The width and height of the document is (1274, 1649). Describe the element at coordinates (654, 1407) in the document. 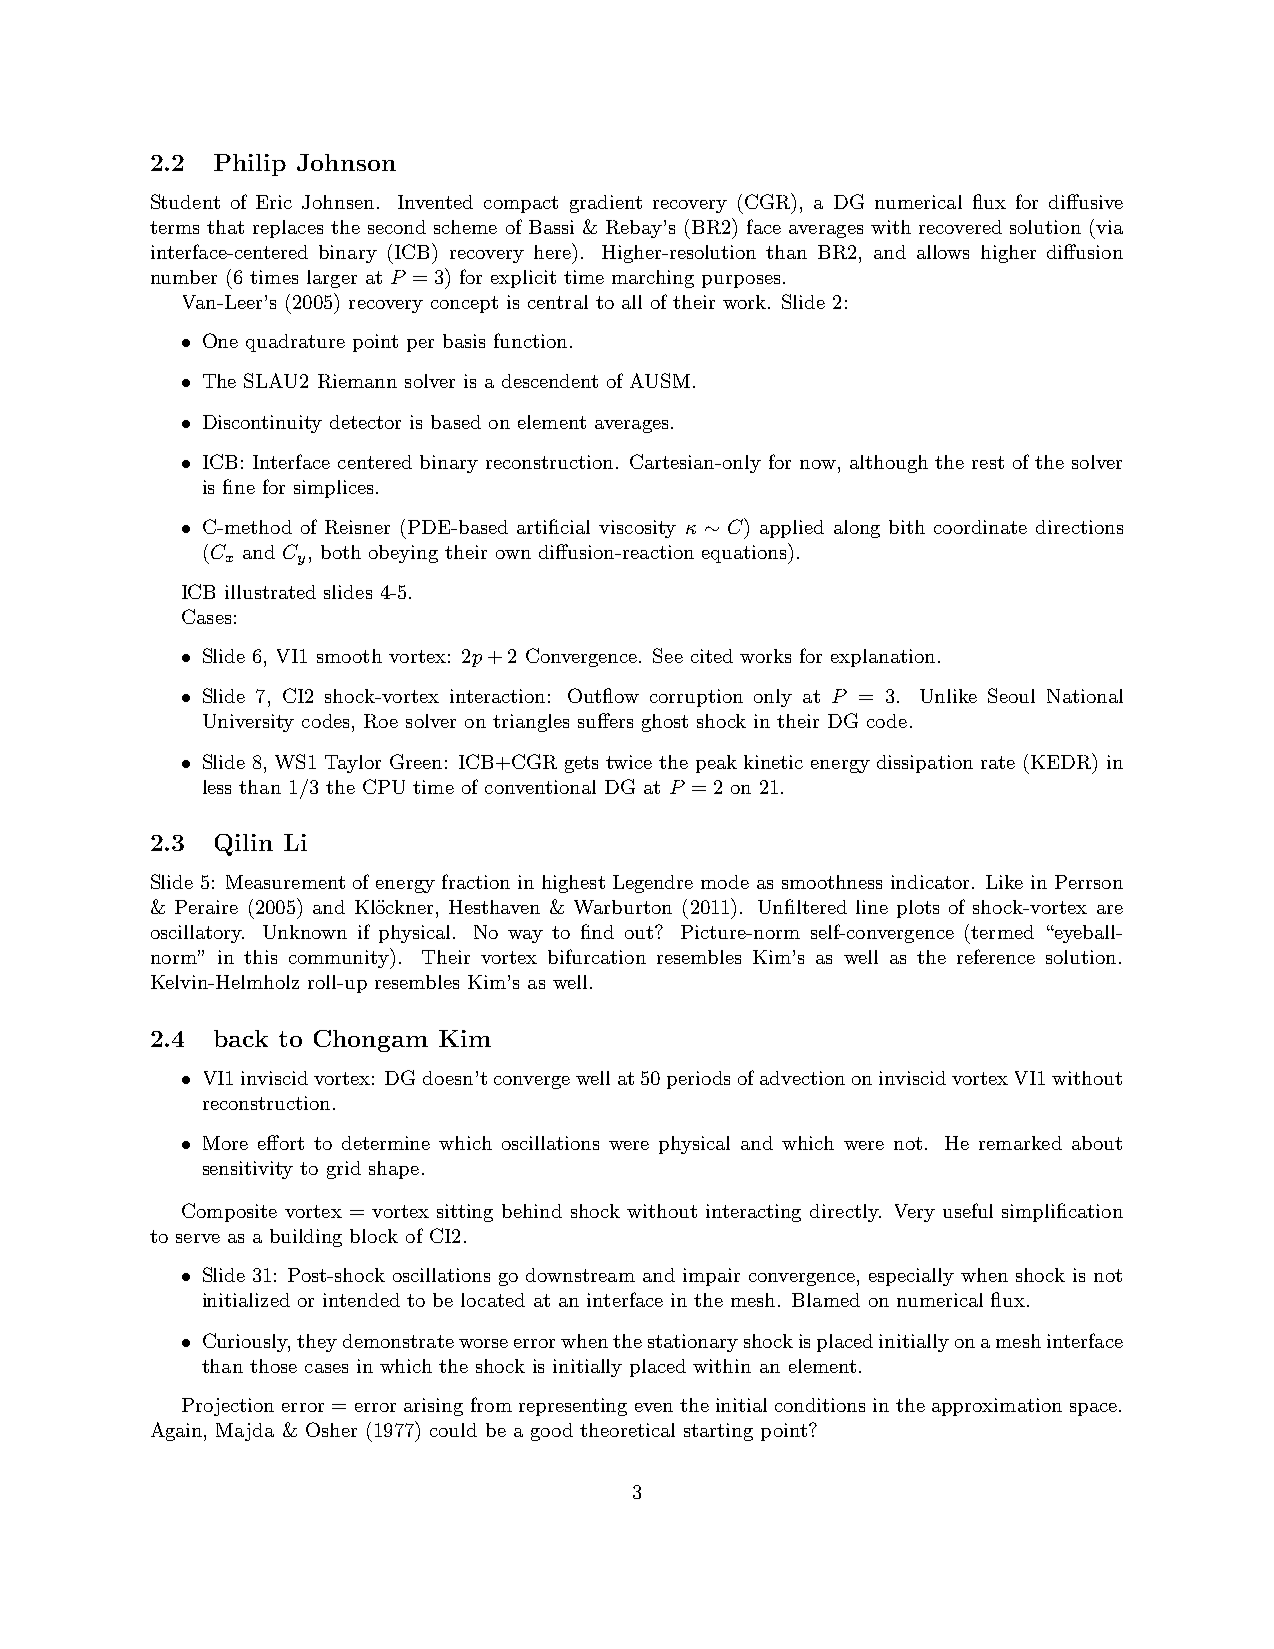

I see `even` at that location.
